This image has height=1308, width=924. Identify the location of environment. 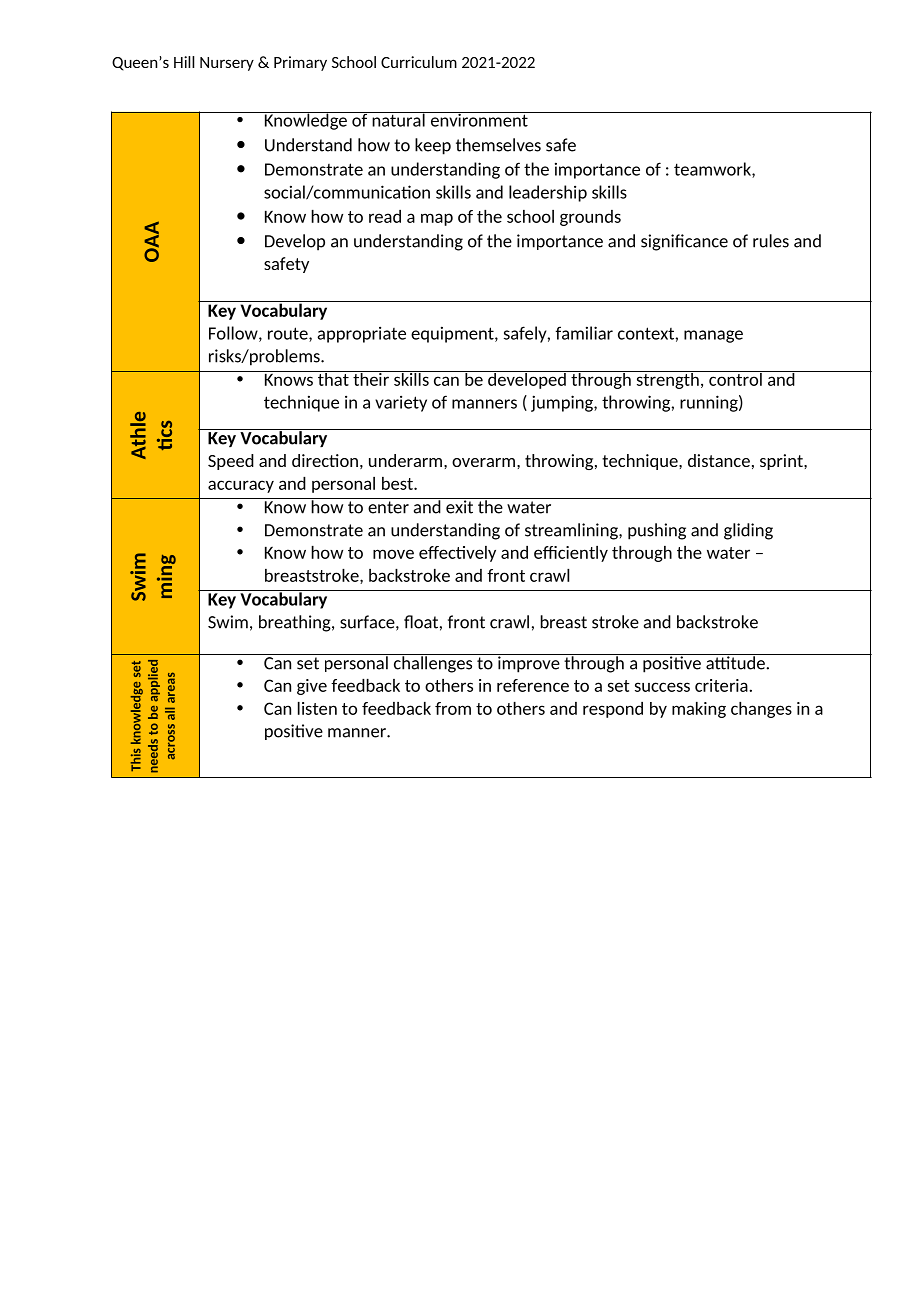
(479, 119).
